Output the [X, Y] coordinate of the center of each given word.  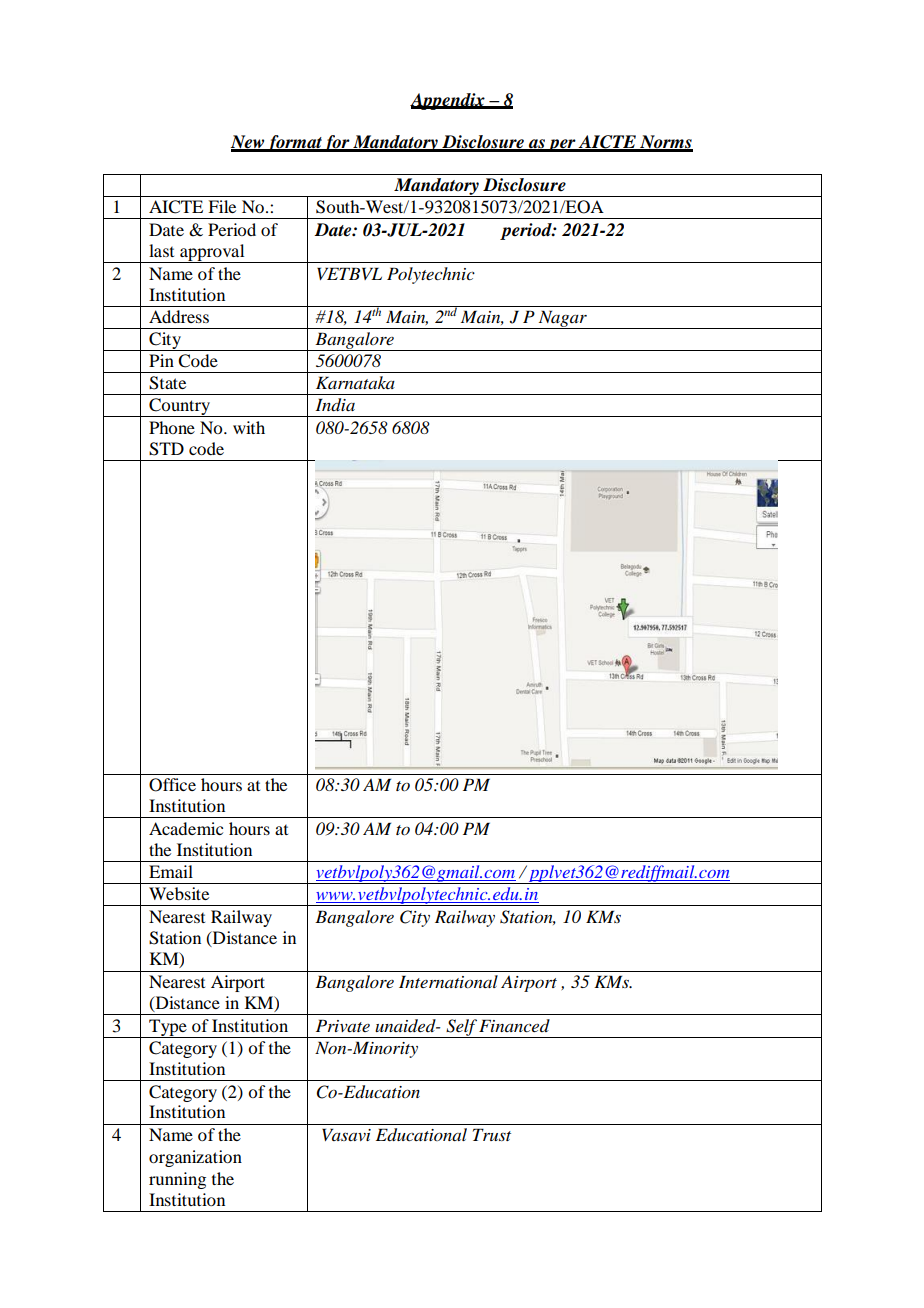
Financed [514, 1025]
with [249, 427]
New [248, 143]
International [448, 982]
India [335, 405]
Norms [665, 143]
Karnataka [355, 382]
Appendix [448, 101]
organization [195, 1158]
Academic [186, 828]
